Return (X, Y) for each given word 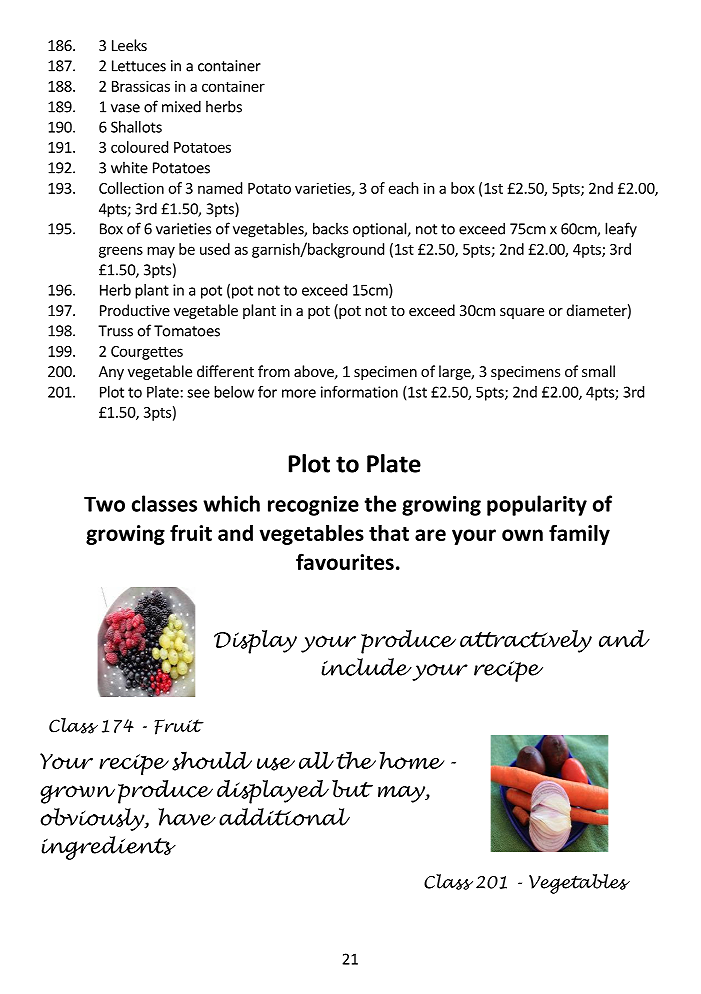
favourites (345, 561)
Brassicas (141, 86)
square (522, 313)
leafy (621, 229)
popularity (537, 505)
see (198, 393)
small (598, 371)
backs (330, 228)
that (389, 533)
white (129, 167)
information (359, 392)
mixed (181, 106)
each (404, 188)
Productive (135, 310)
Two (104, 504)
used (215, 249)
